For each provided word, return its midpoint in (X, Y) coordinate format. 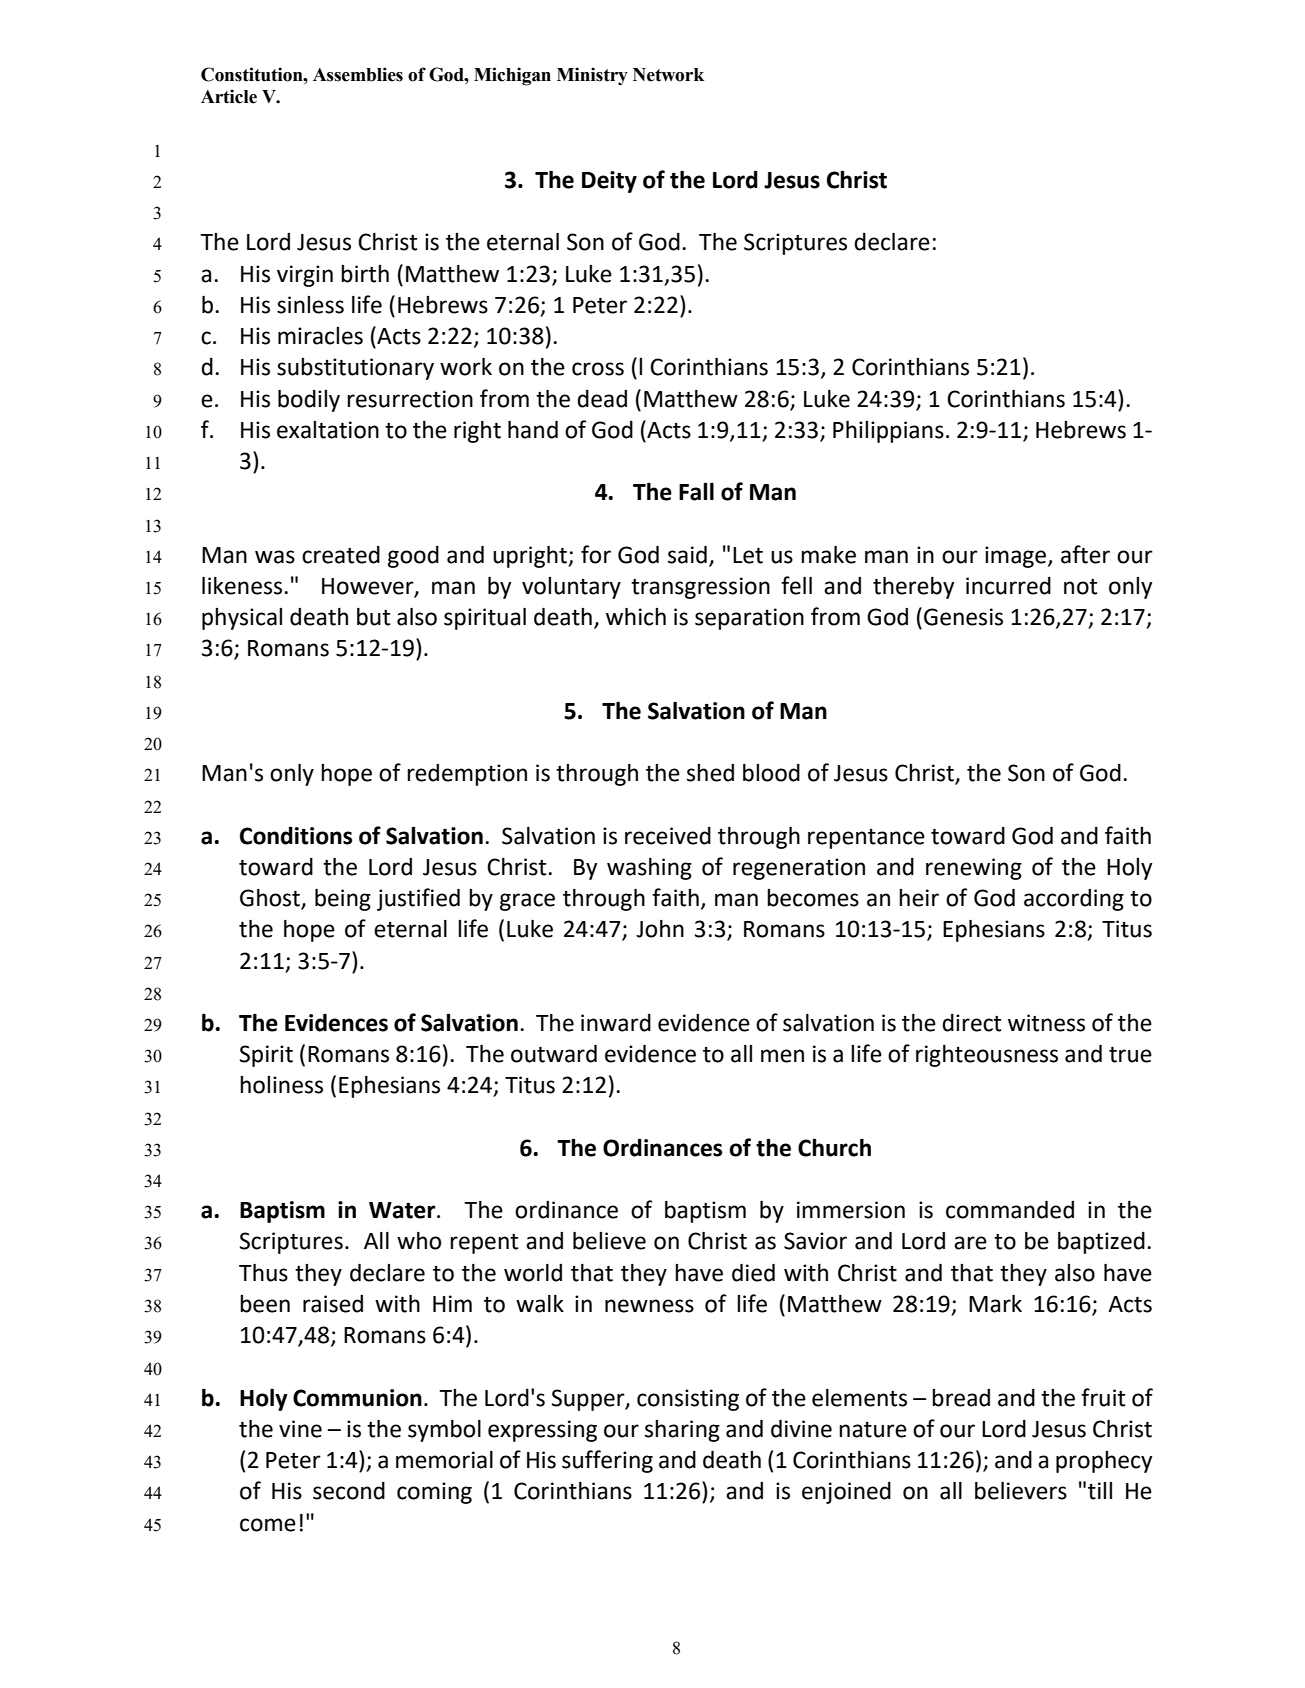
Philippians (888, 432)
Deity (609, 182)
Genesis (963, 617)
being (343, 900)
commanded (1010, 1210)
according (1074, 900)
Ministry (592, 76)
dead (602, 399)
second (349, 1491)
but (373, 617)
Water (403, 1210)
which (636, 617)
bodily (309, 401)
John (660, 929)
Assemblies (358, 74)
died (753, 1273)
